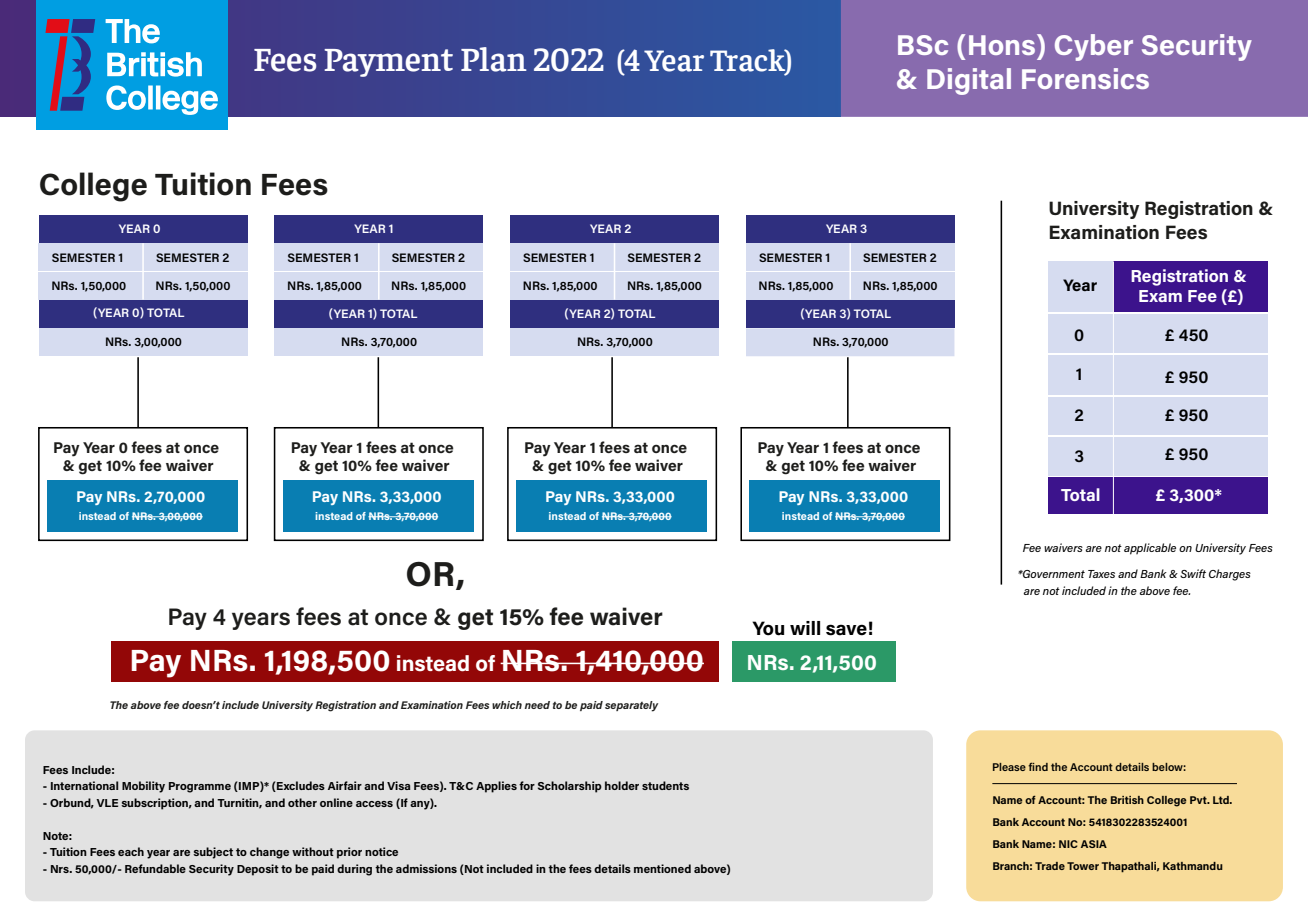 This screenshot has height=924, width=1308. What do you see at coordinates (1085, 78) in the screenshot?
I see `Forensics` at bounding box center [1085, 78].
